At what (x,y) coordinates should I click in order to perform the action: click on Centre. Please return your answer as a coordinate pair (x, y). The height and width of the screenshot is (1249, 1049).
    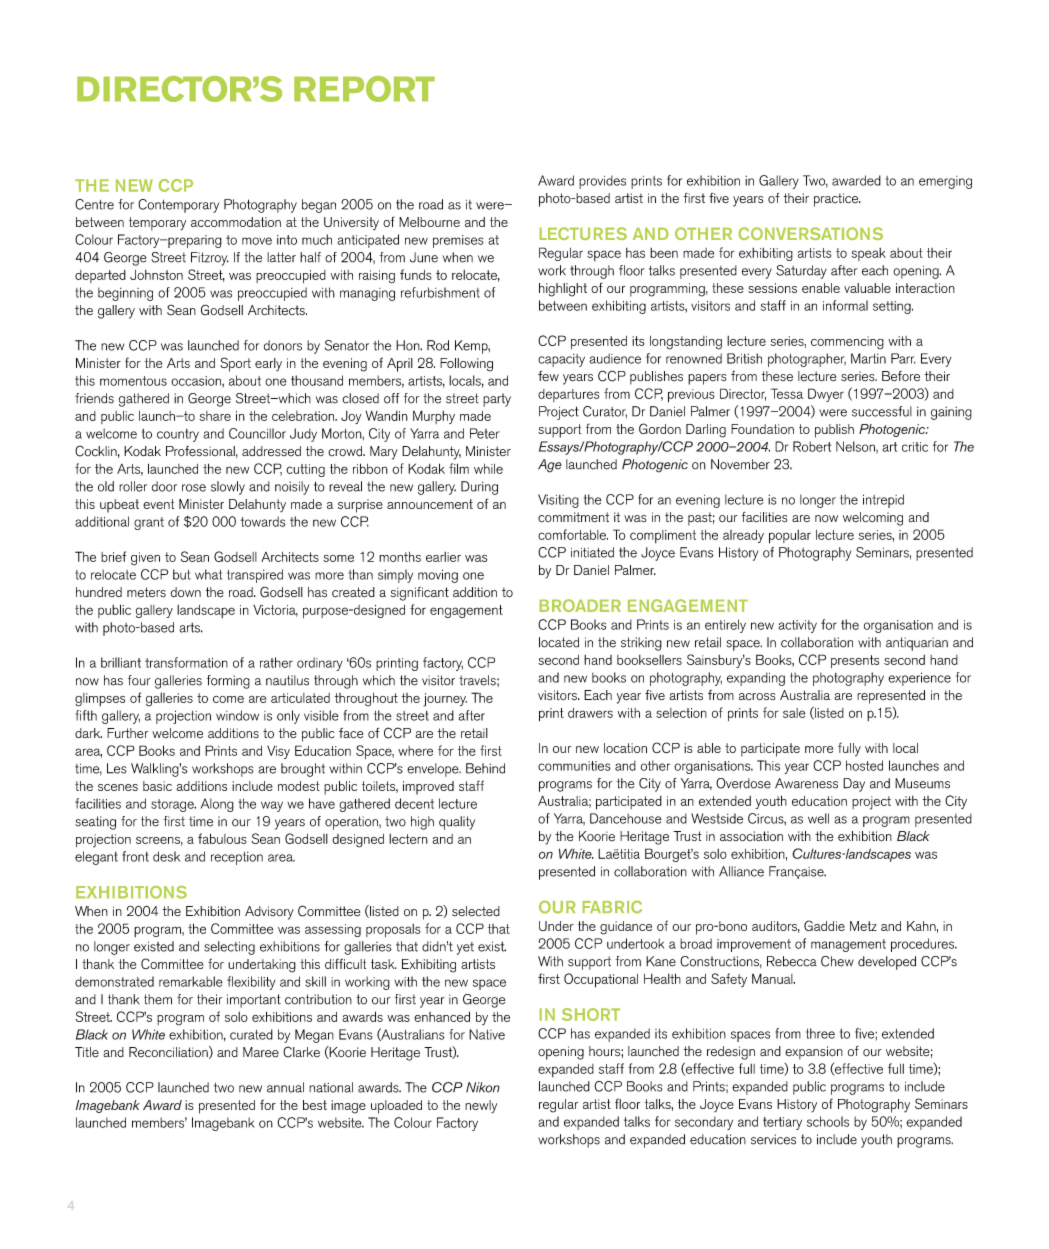
    Looking at the image, I should click on (94, 204).
